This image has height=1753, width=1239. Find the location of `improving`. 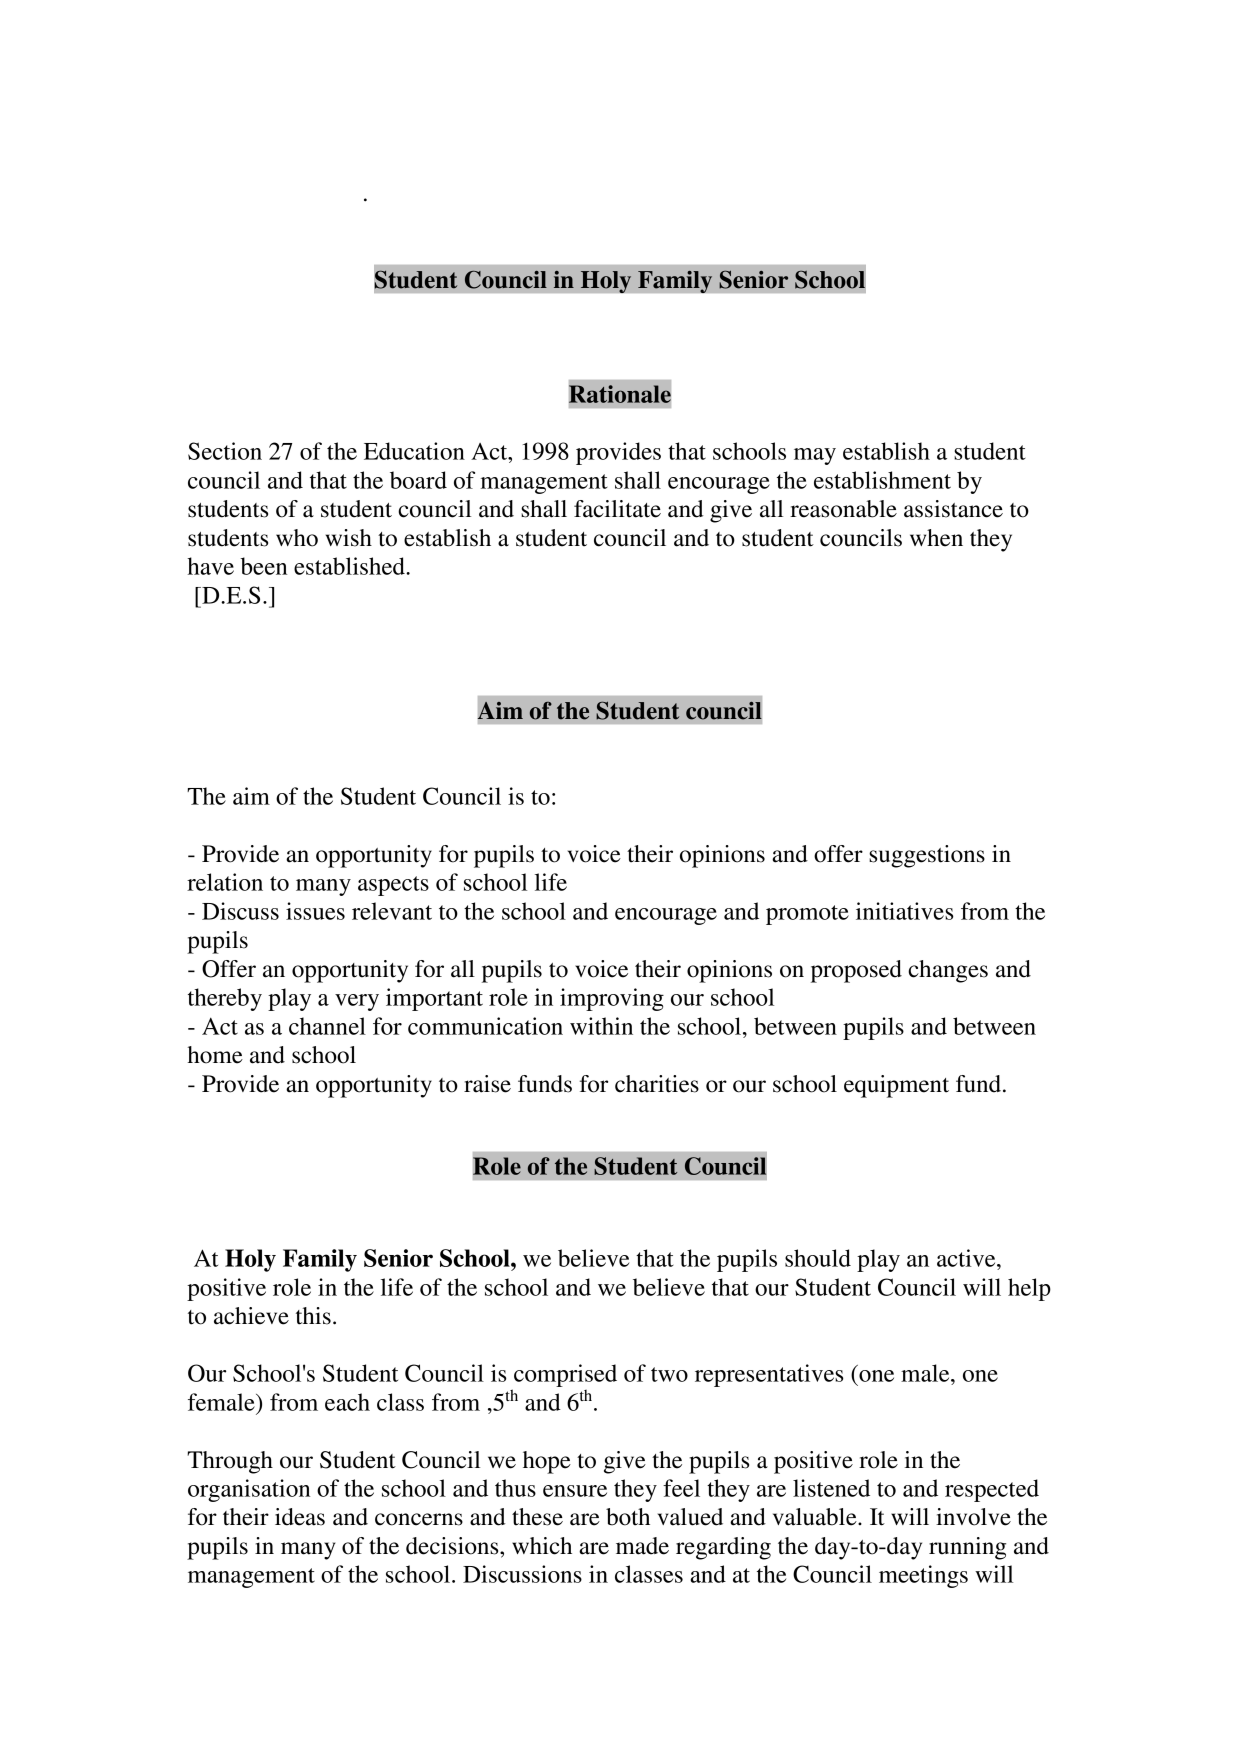

improving is located at coordinates (612, 999).
